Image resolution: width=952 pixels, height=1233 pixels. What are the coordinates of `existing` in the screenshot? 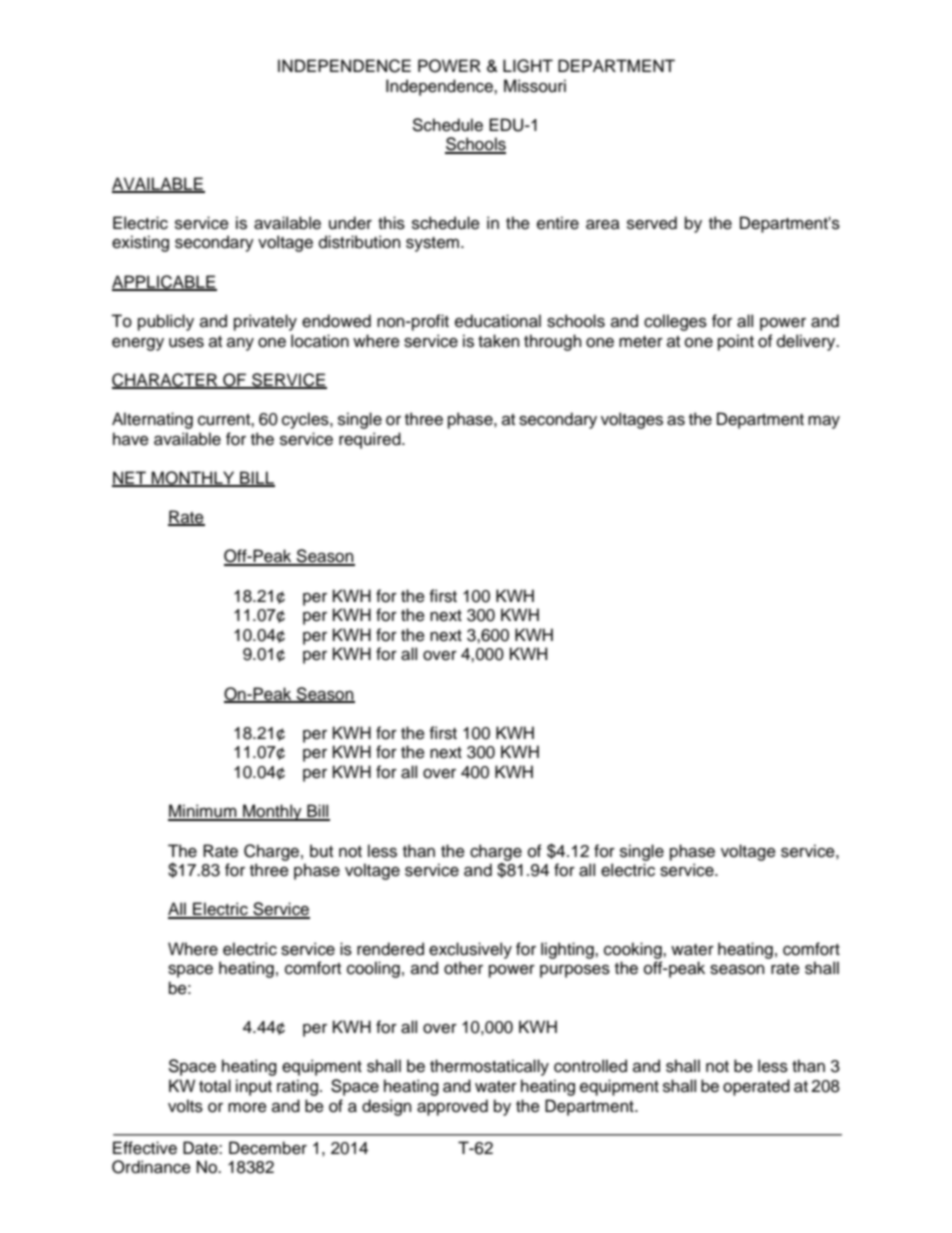 It's located at (140, 243).
